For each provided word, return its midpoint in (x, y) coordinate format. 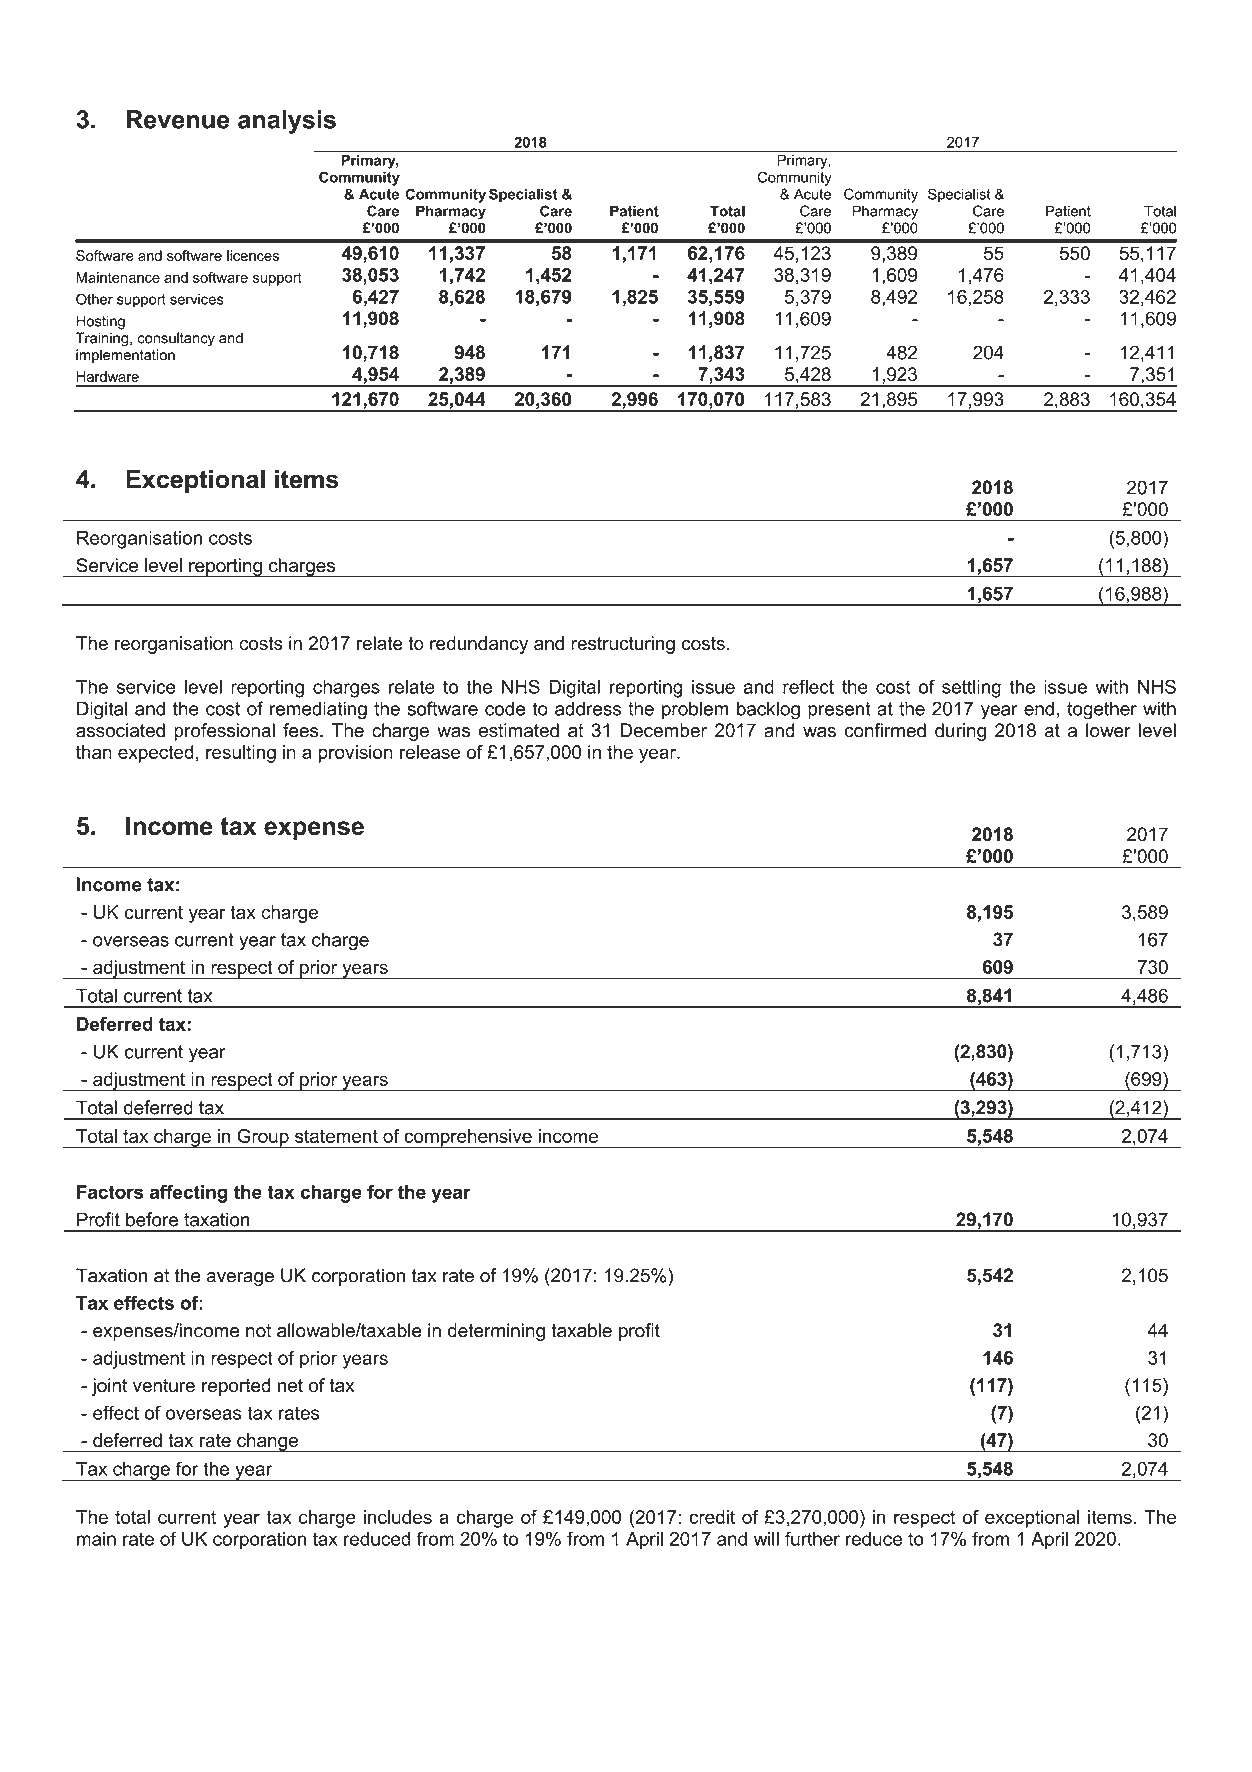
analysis (287, 122)
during (960, 732)
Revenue (178, 119)
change (267, 1443)
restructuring (623, 645)
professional (224, 732)
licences (253, 255)
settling (971, 688)
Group (263, 1139)
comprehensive (468, 1139)
